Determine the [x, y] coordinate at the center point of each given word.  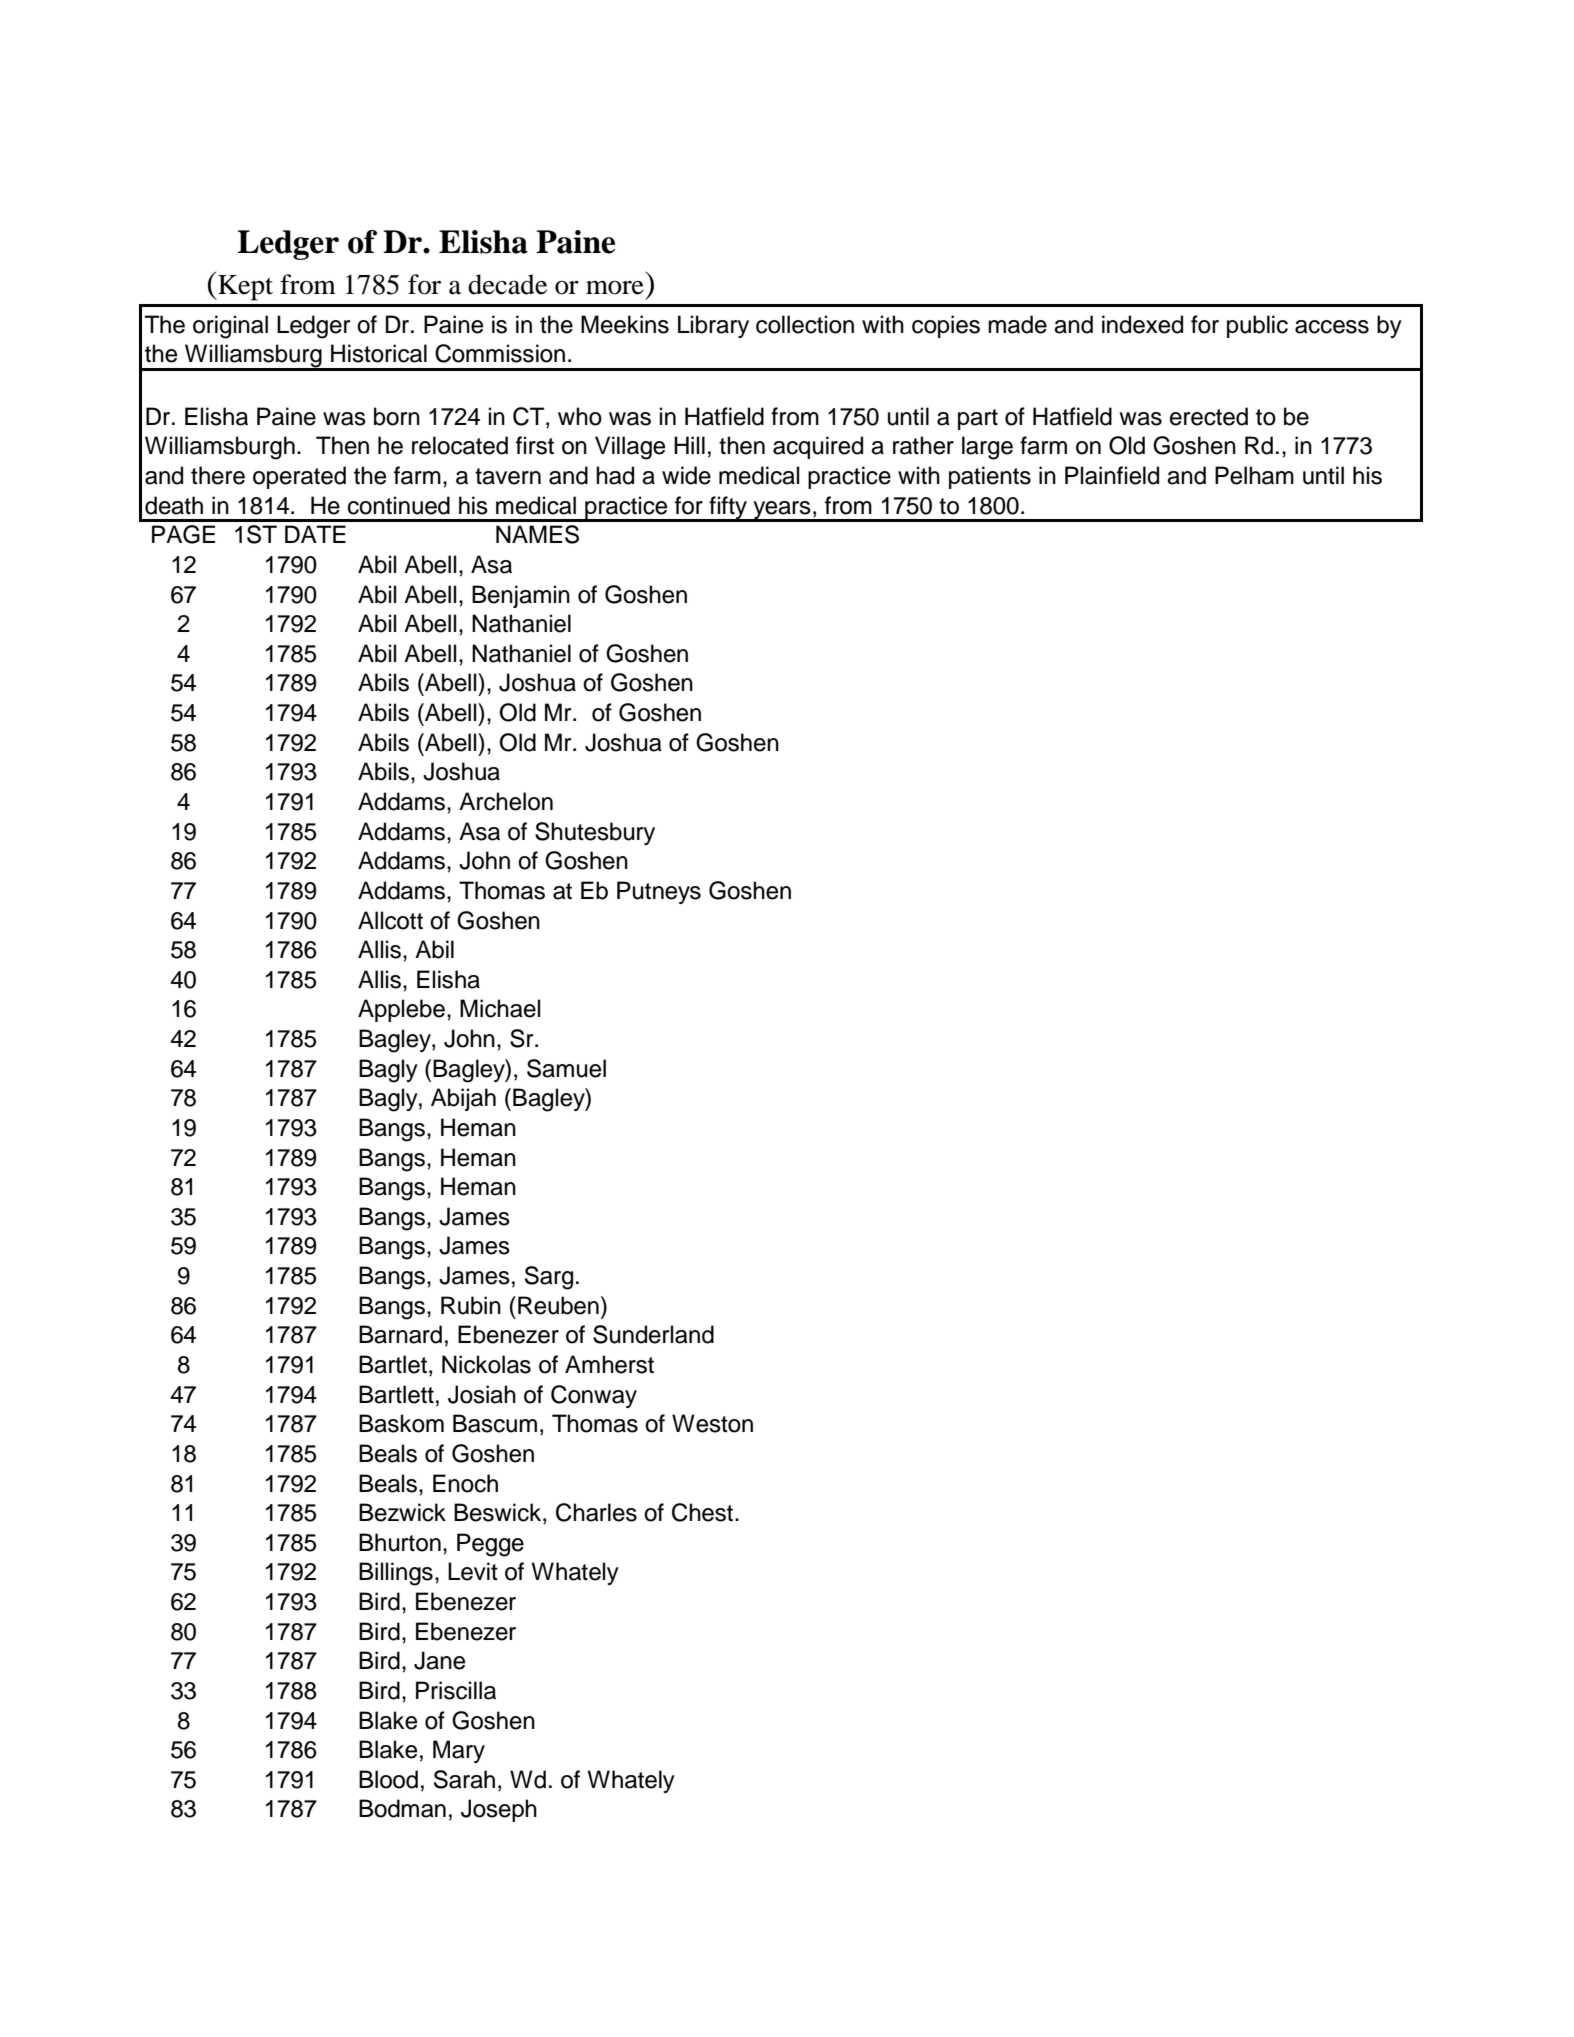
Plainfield [1112, 475]
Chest [704, 1512]
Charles [596, 1512]
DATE [315, 534]
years [782, 511]
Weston [712, 1423]
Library [713, 326]
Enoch [465, 1483]
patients [990, 477]
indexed [1142, 324]
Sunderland [653, 1334]
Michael [500, 1008]
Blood [388, 1779]
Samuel [566, 1068]
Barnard [400, 1334]
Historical [379, 353]
